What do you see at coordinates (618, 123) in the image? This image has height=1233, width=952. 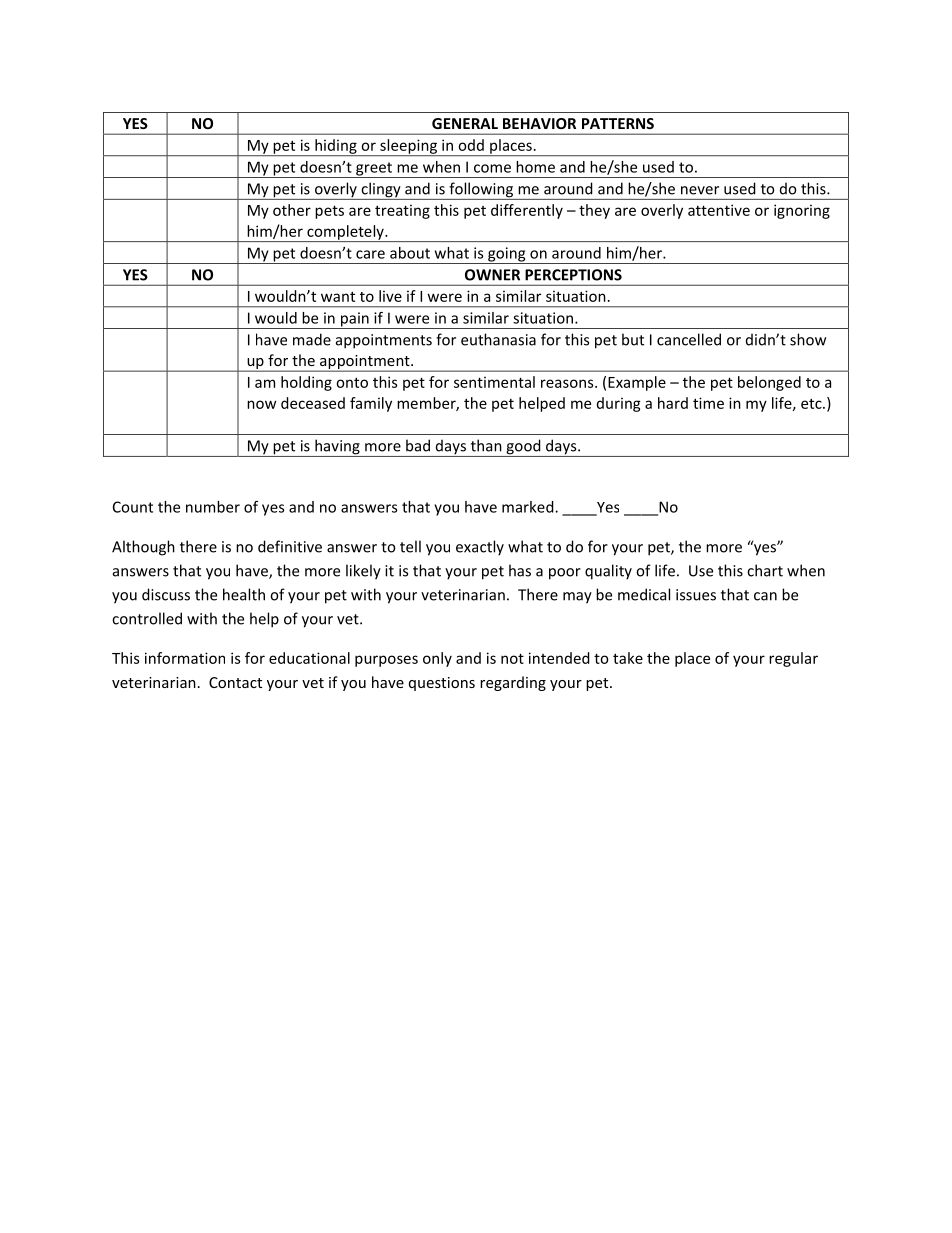 I see `PATTERNS` at bounding box center [618, 123].
